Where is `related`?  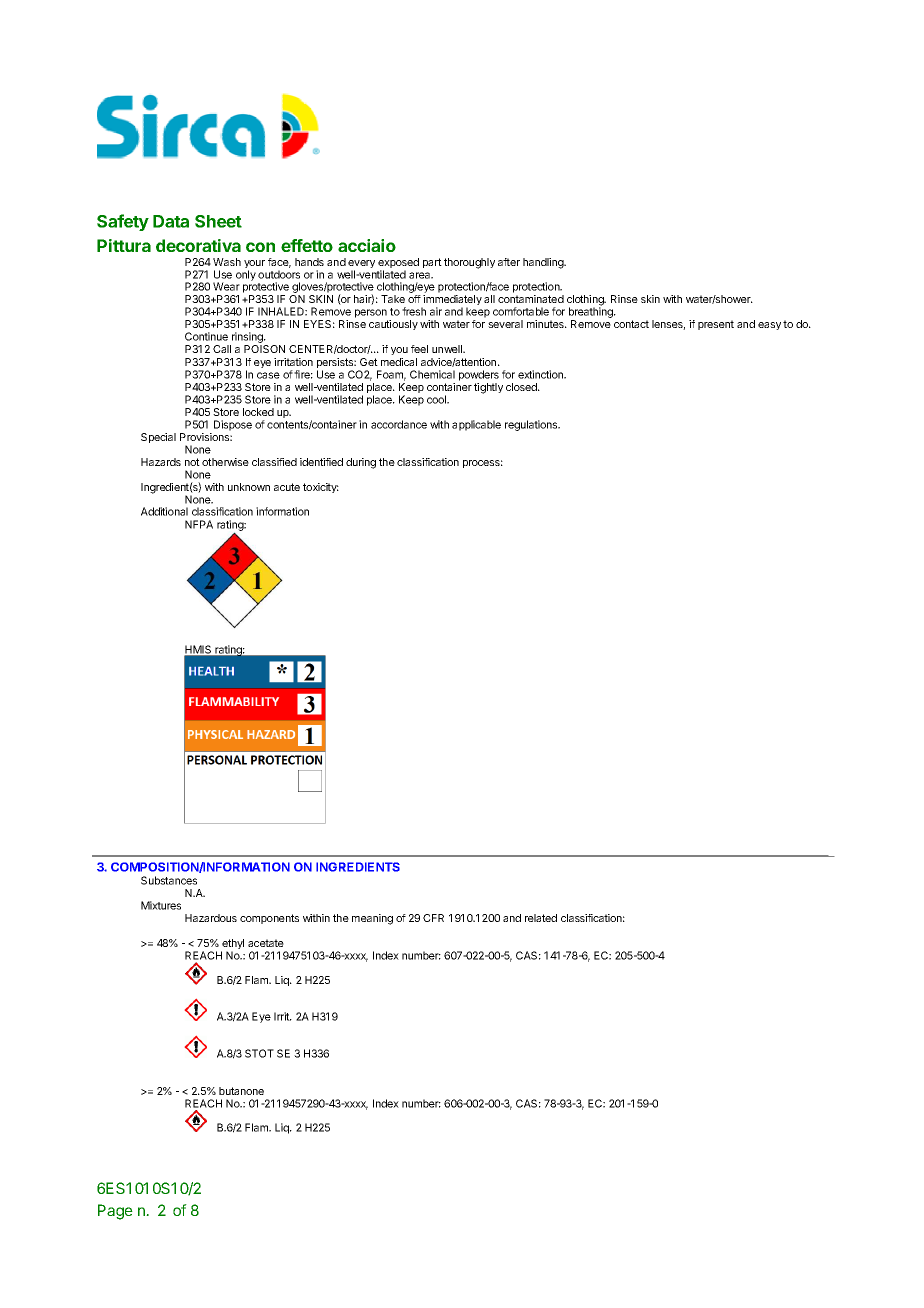 related is located at coordinates (541, 918).
